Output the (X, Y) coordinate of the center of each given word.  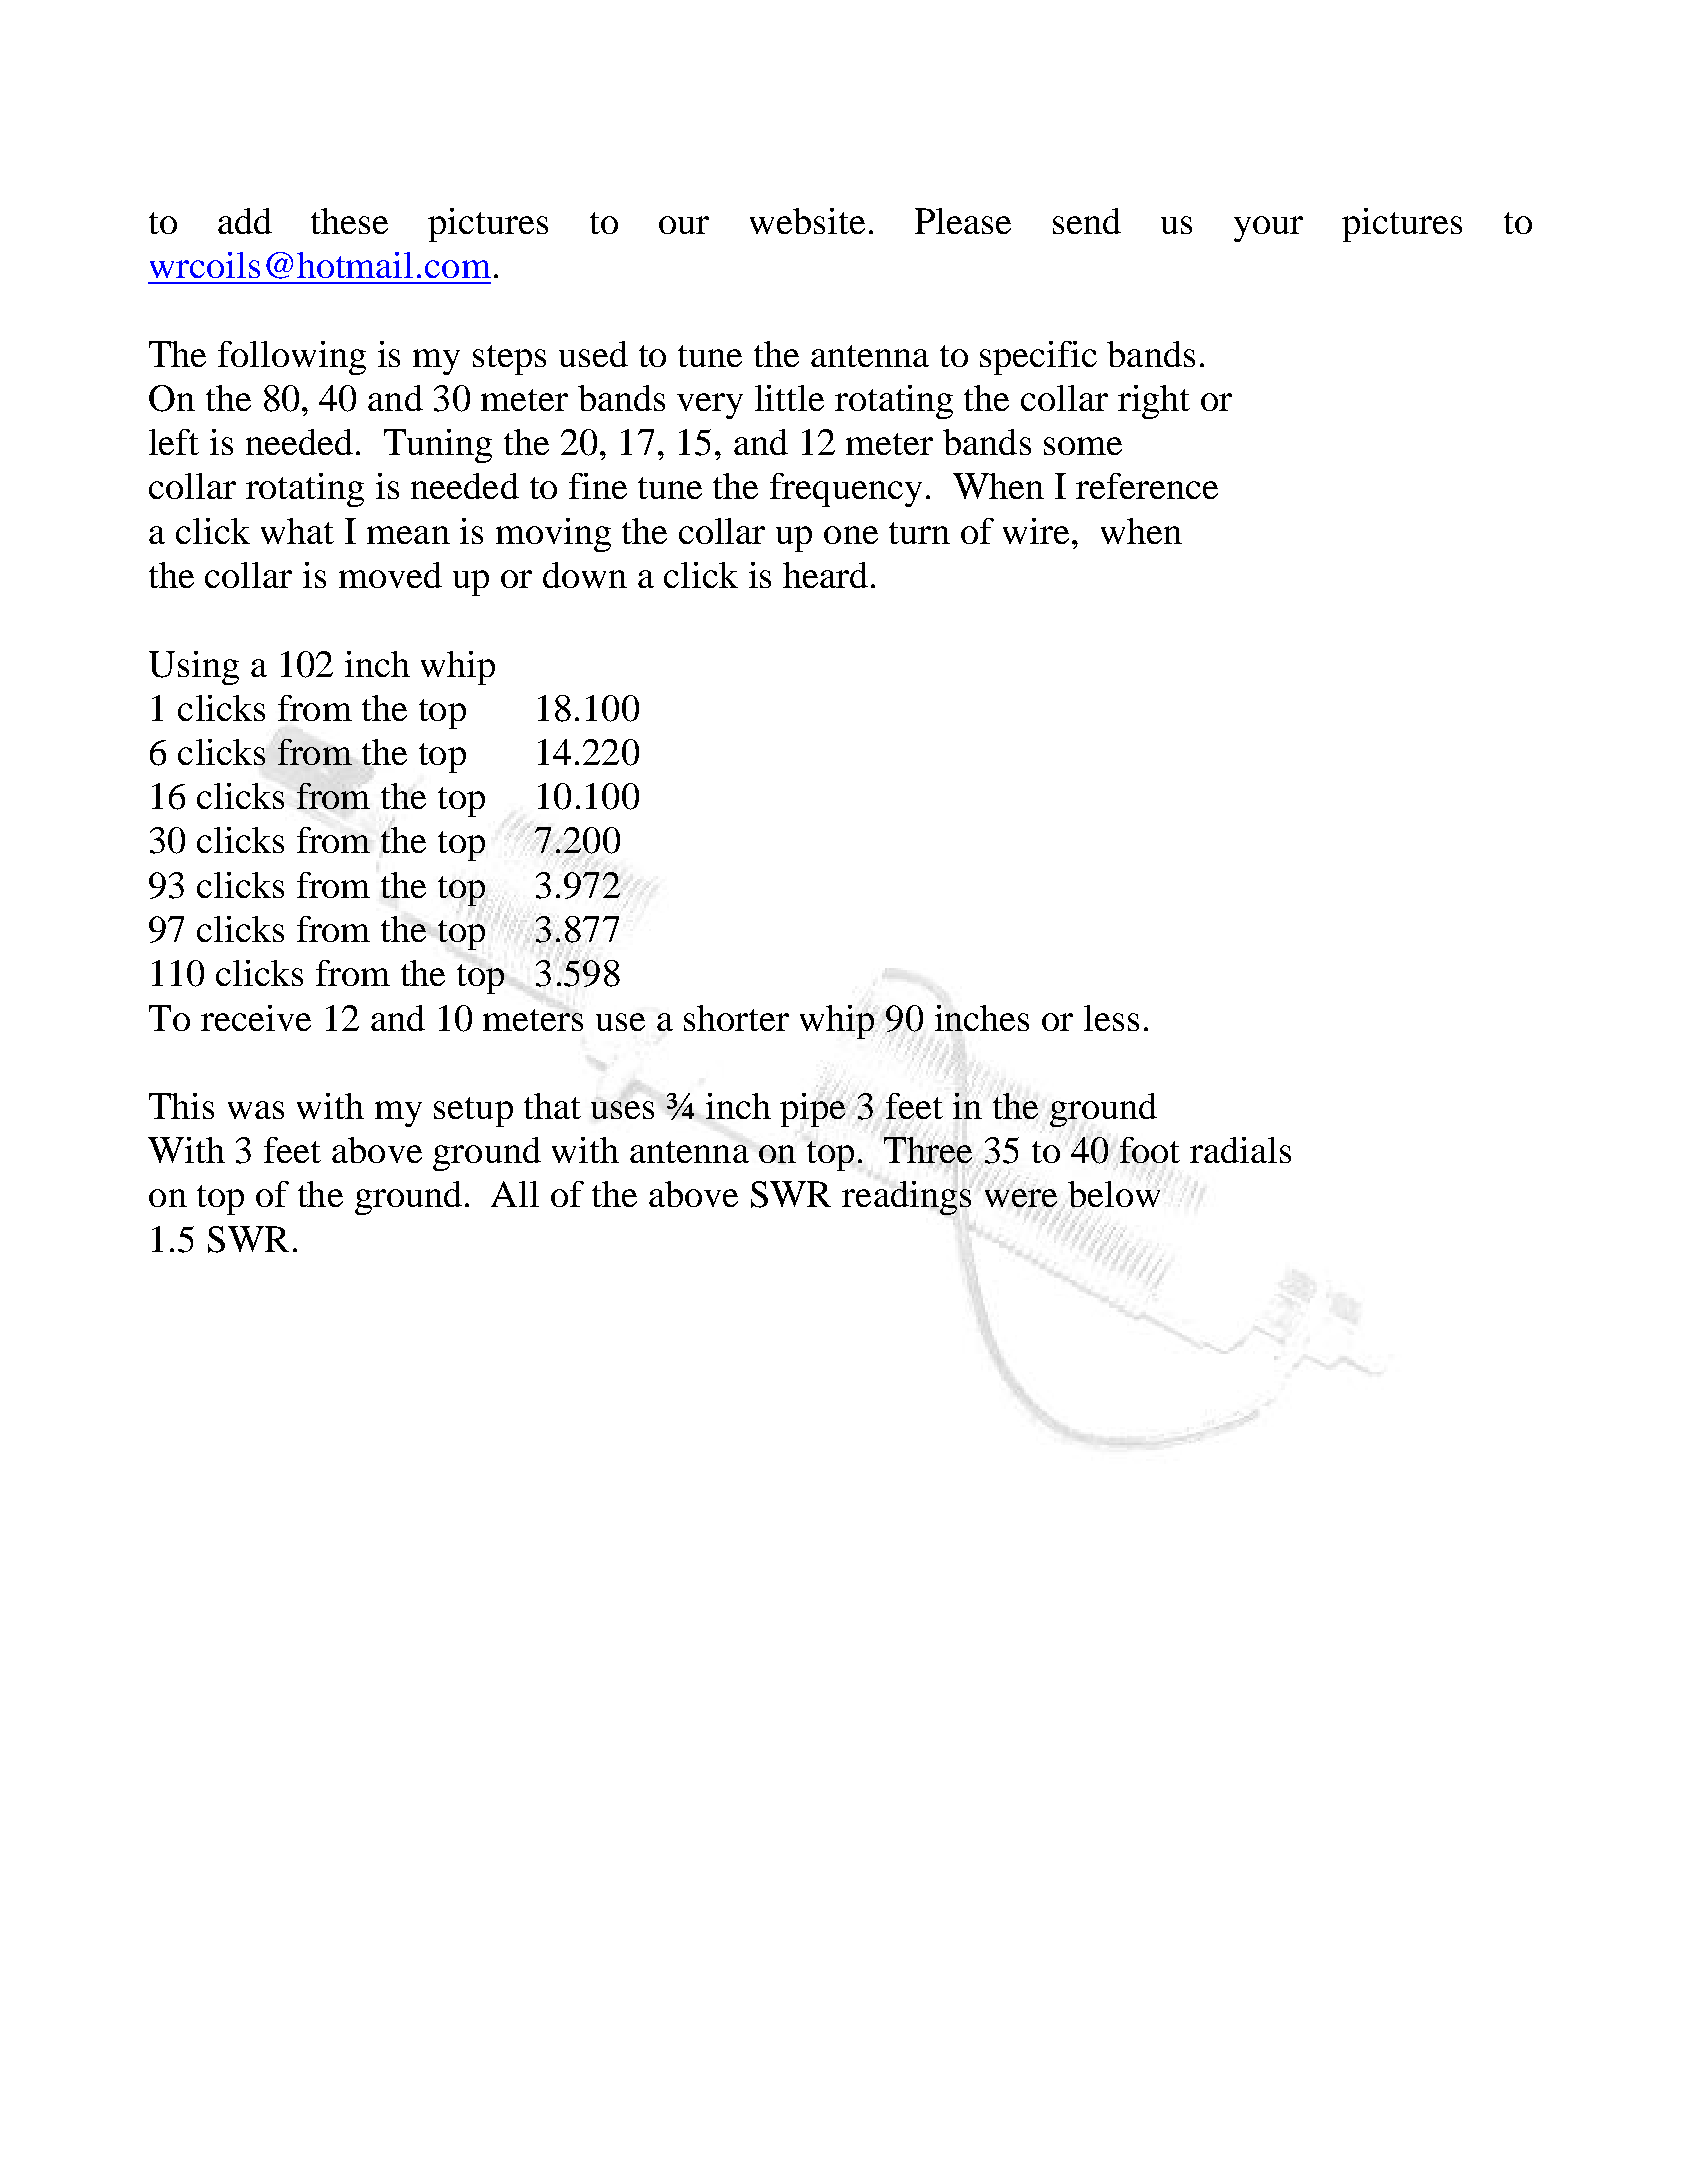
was (256, 1110)
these (349, 221)
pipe (814, 1110)
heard (825, 575)
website (807, 221)
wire (1036, 531)
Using (194, 668)
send (1087, 221)
